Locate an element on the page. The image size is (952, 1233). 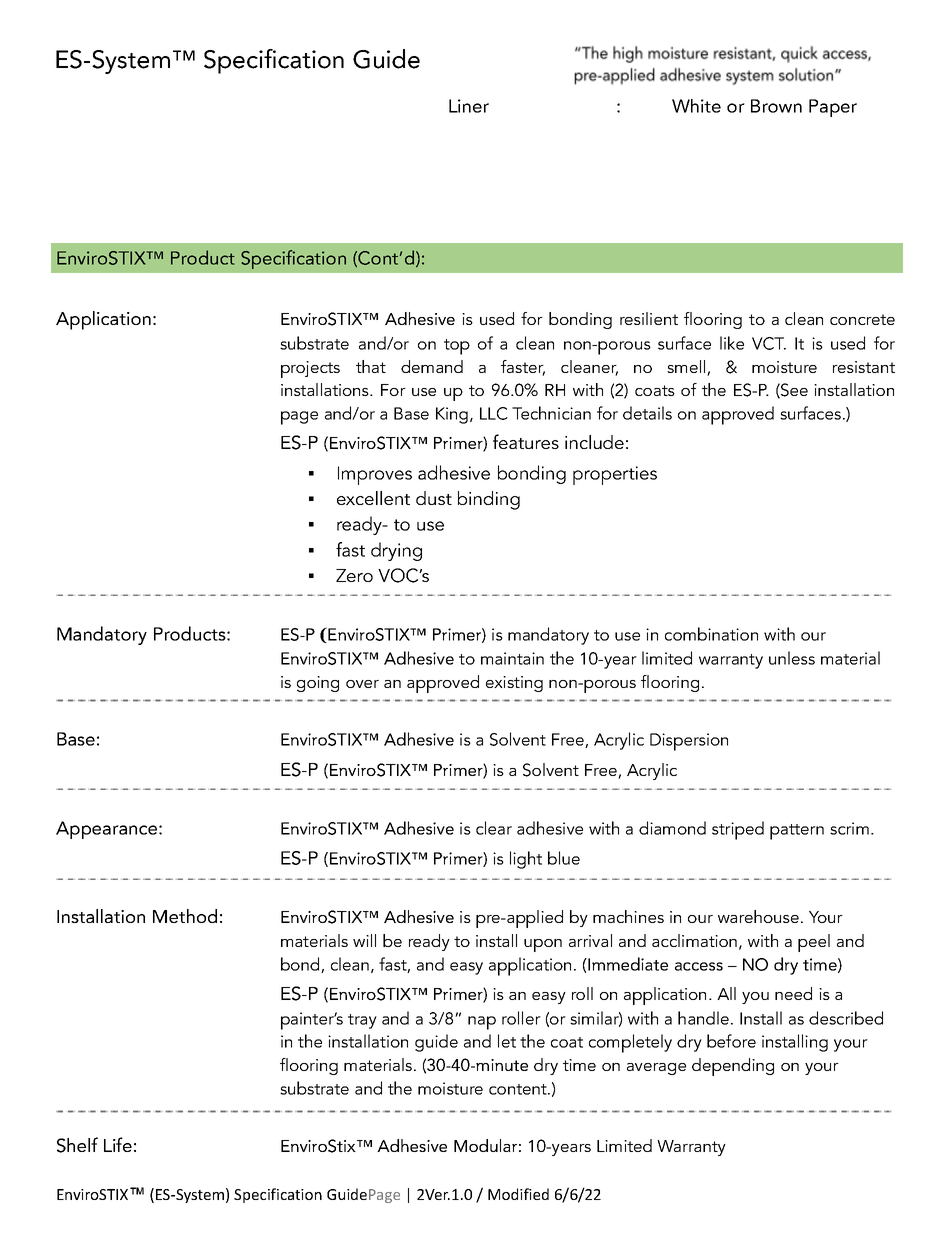
maintain is located at coordinates (512, 658).
